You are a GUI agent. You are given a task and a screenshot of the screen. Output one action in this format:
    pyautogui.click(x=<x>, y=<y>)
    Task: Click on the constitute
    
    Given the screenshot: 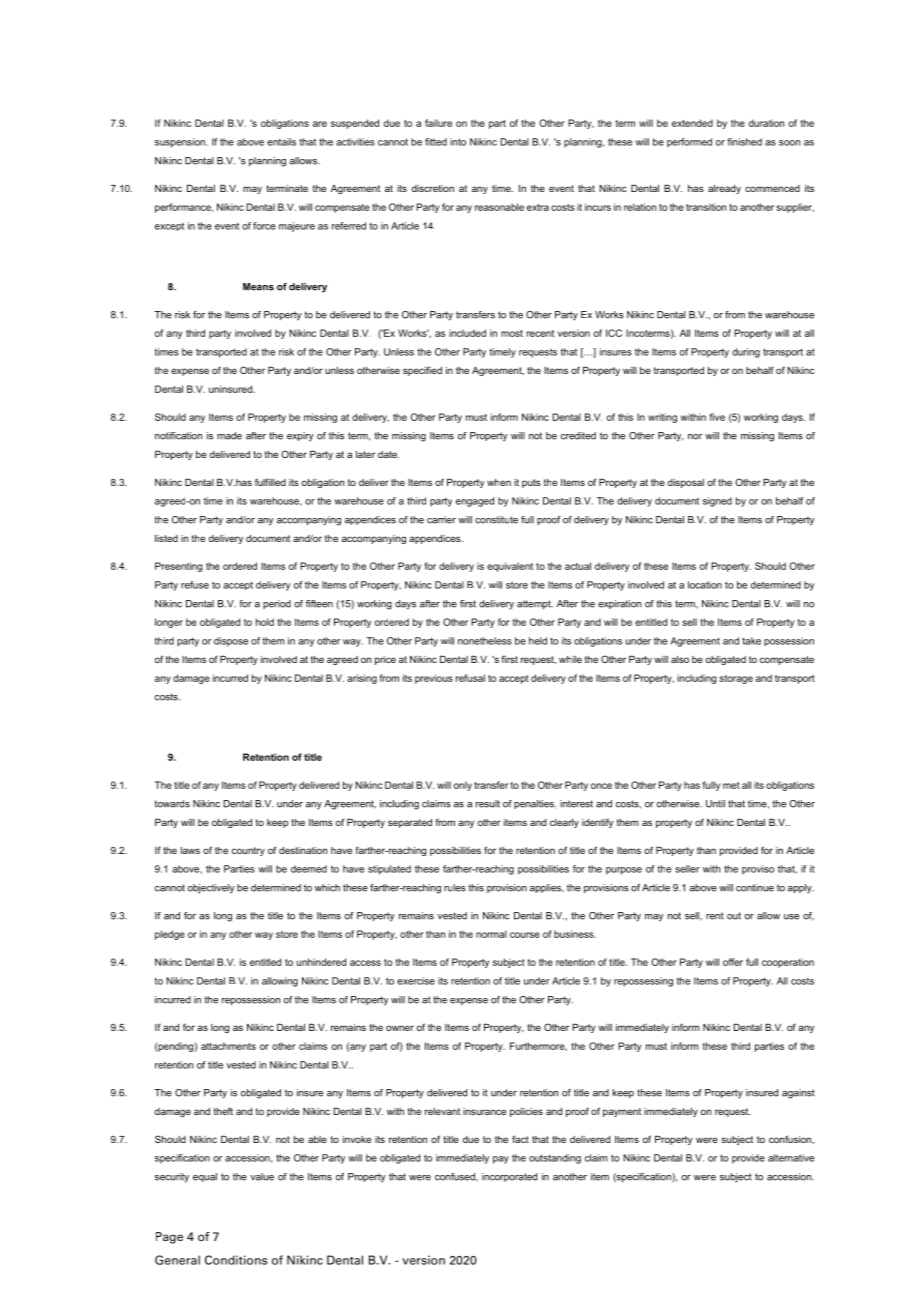 What is the action you would take?
    pyautogui.click(x=496, y=520)
